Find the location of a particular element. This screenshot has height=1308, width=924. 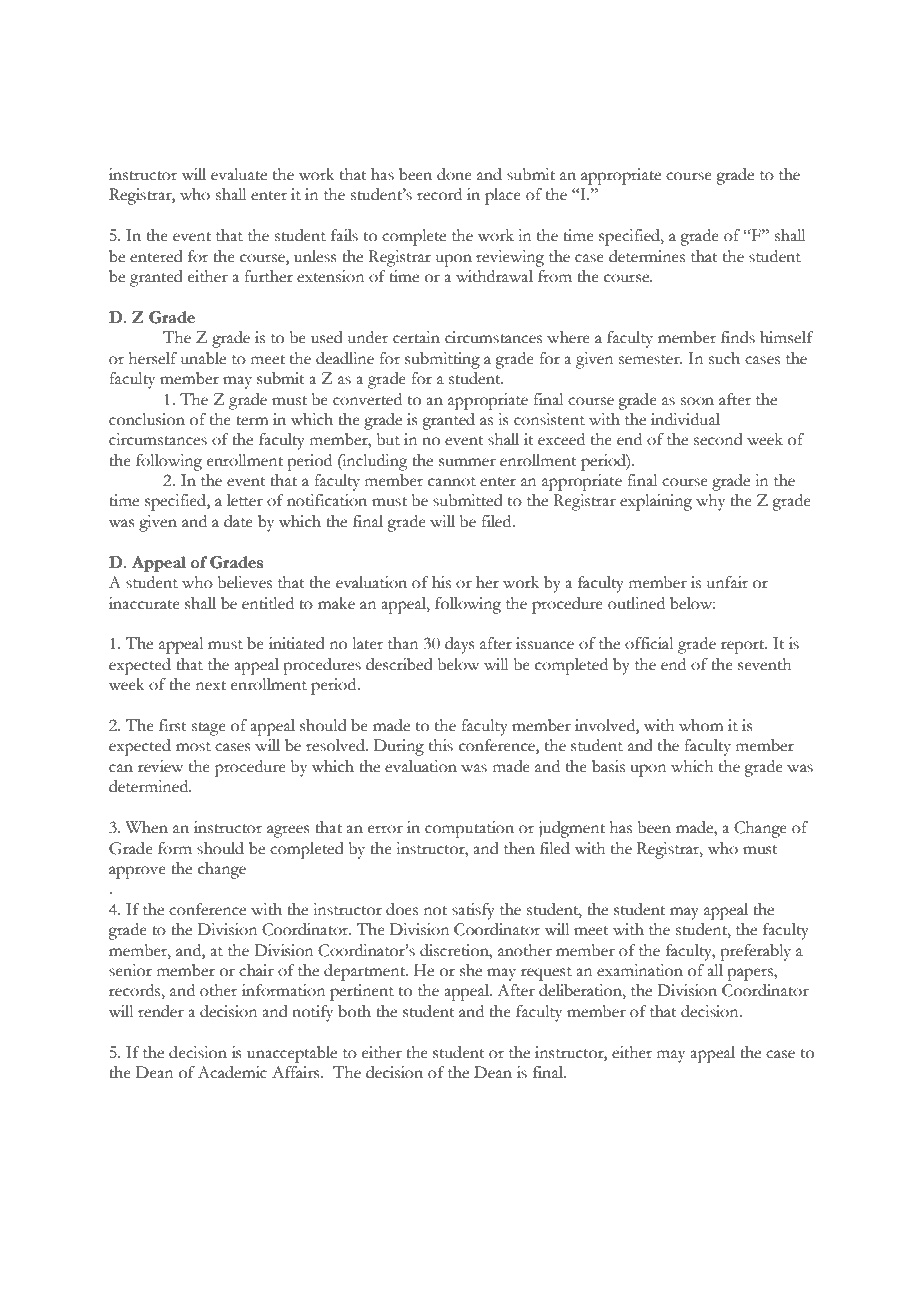

date is located at coordinates (238, 521).
